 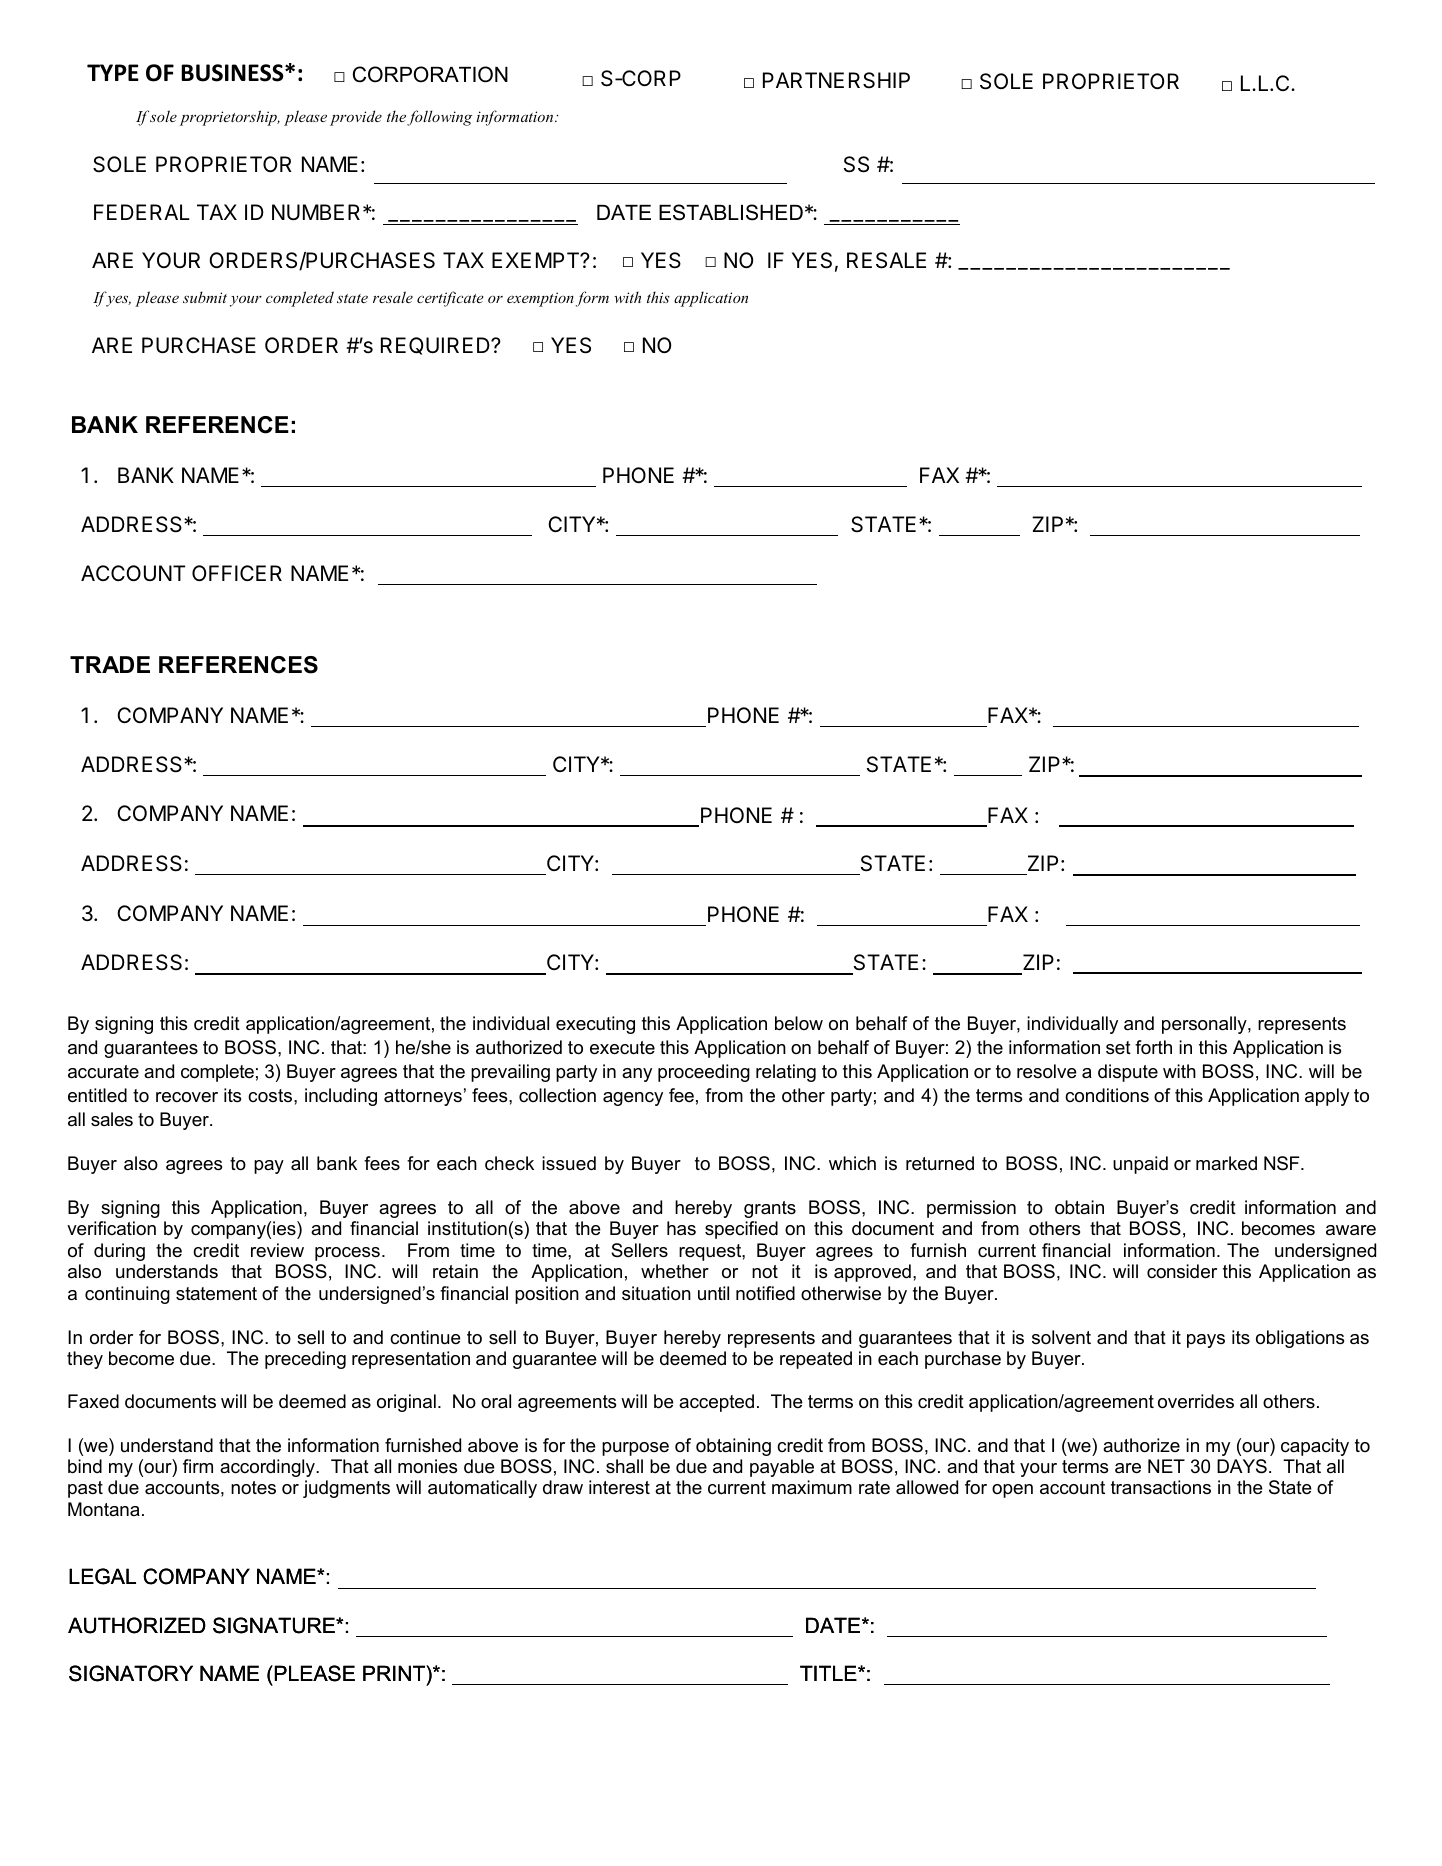 I want to click on personally, so click(x=1205, y=1025).
